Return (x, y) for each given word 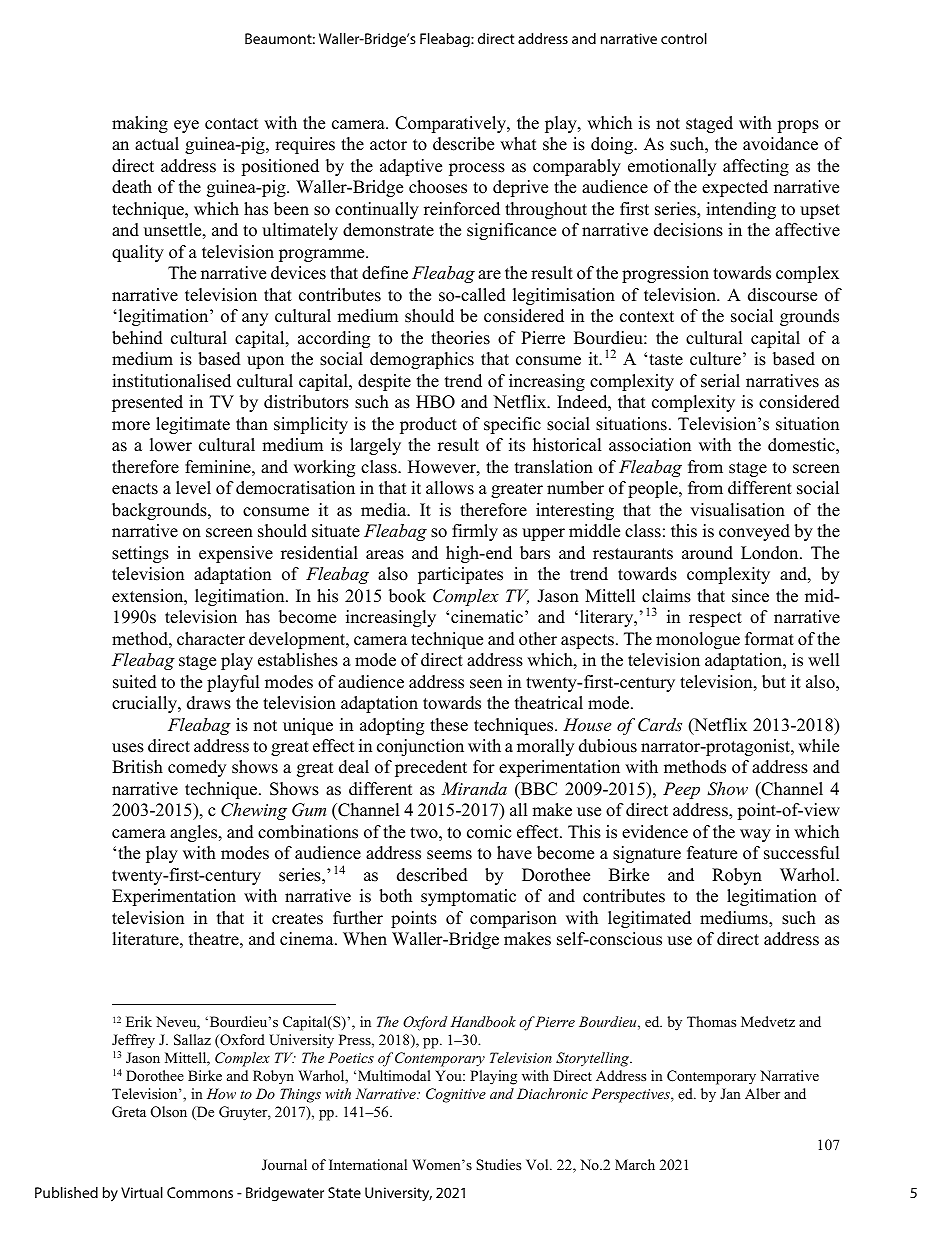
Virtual (142, 1192)
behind (137, 338)
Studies (498, 1165)
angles (195, 833)
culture (715, 359)
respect (715, 619)
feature (712, 853)
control (684, 38)
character (211, 639)
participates (460, 575)
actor (388, 145)
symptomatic (468, 897)
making (140, 124)
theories (460, 338)
